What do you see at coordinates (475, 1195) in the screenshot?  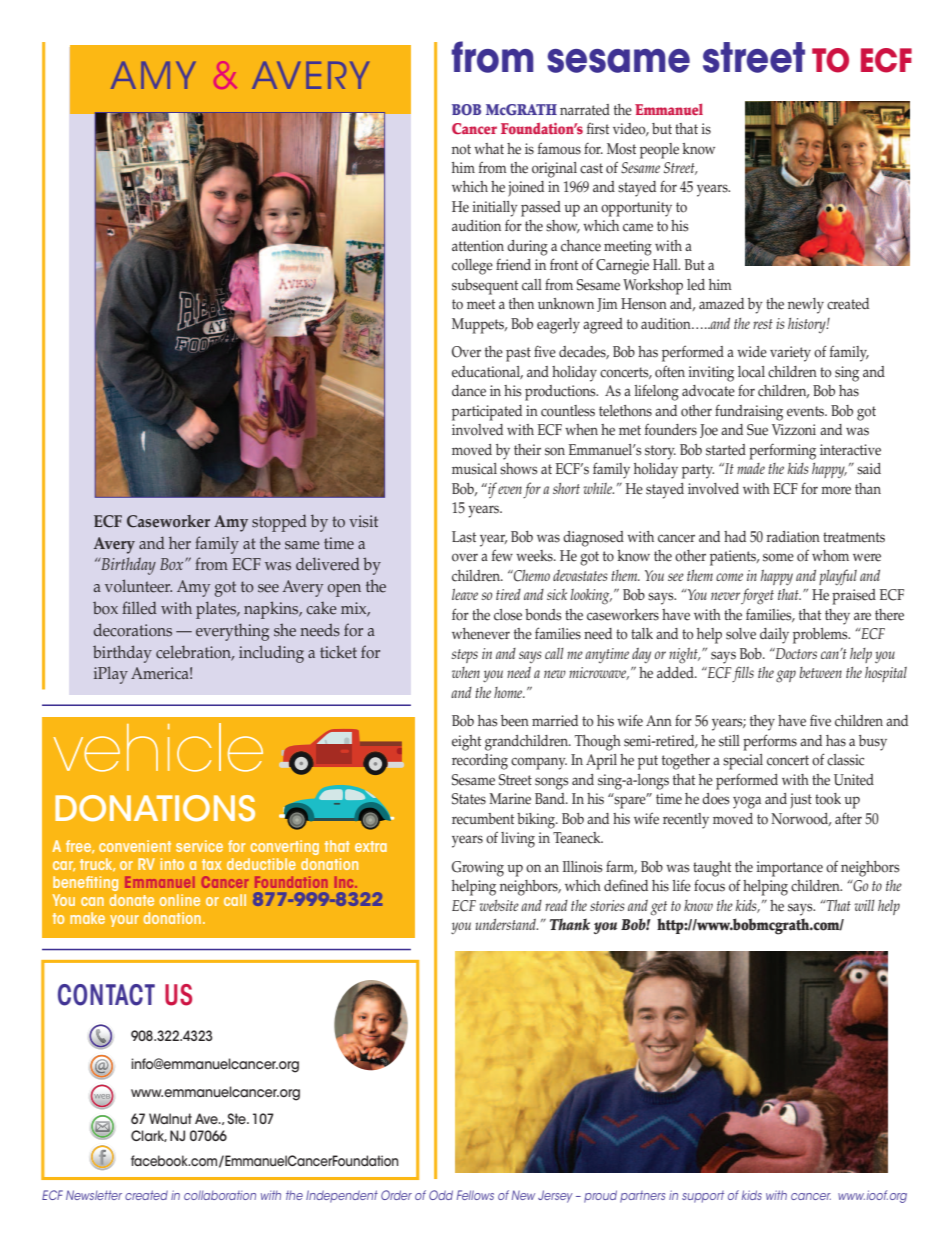 I see `Fellows` at bounding box center [475, 1195].
